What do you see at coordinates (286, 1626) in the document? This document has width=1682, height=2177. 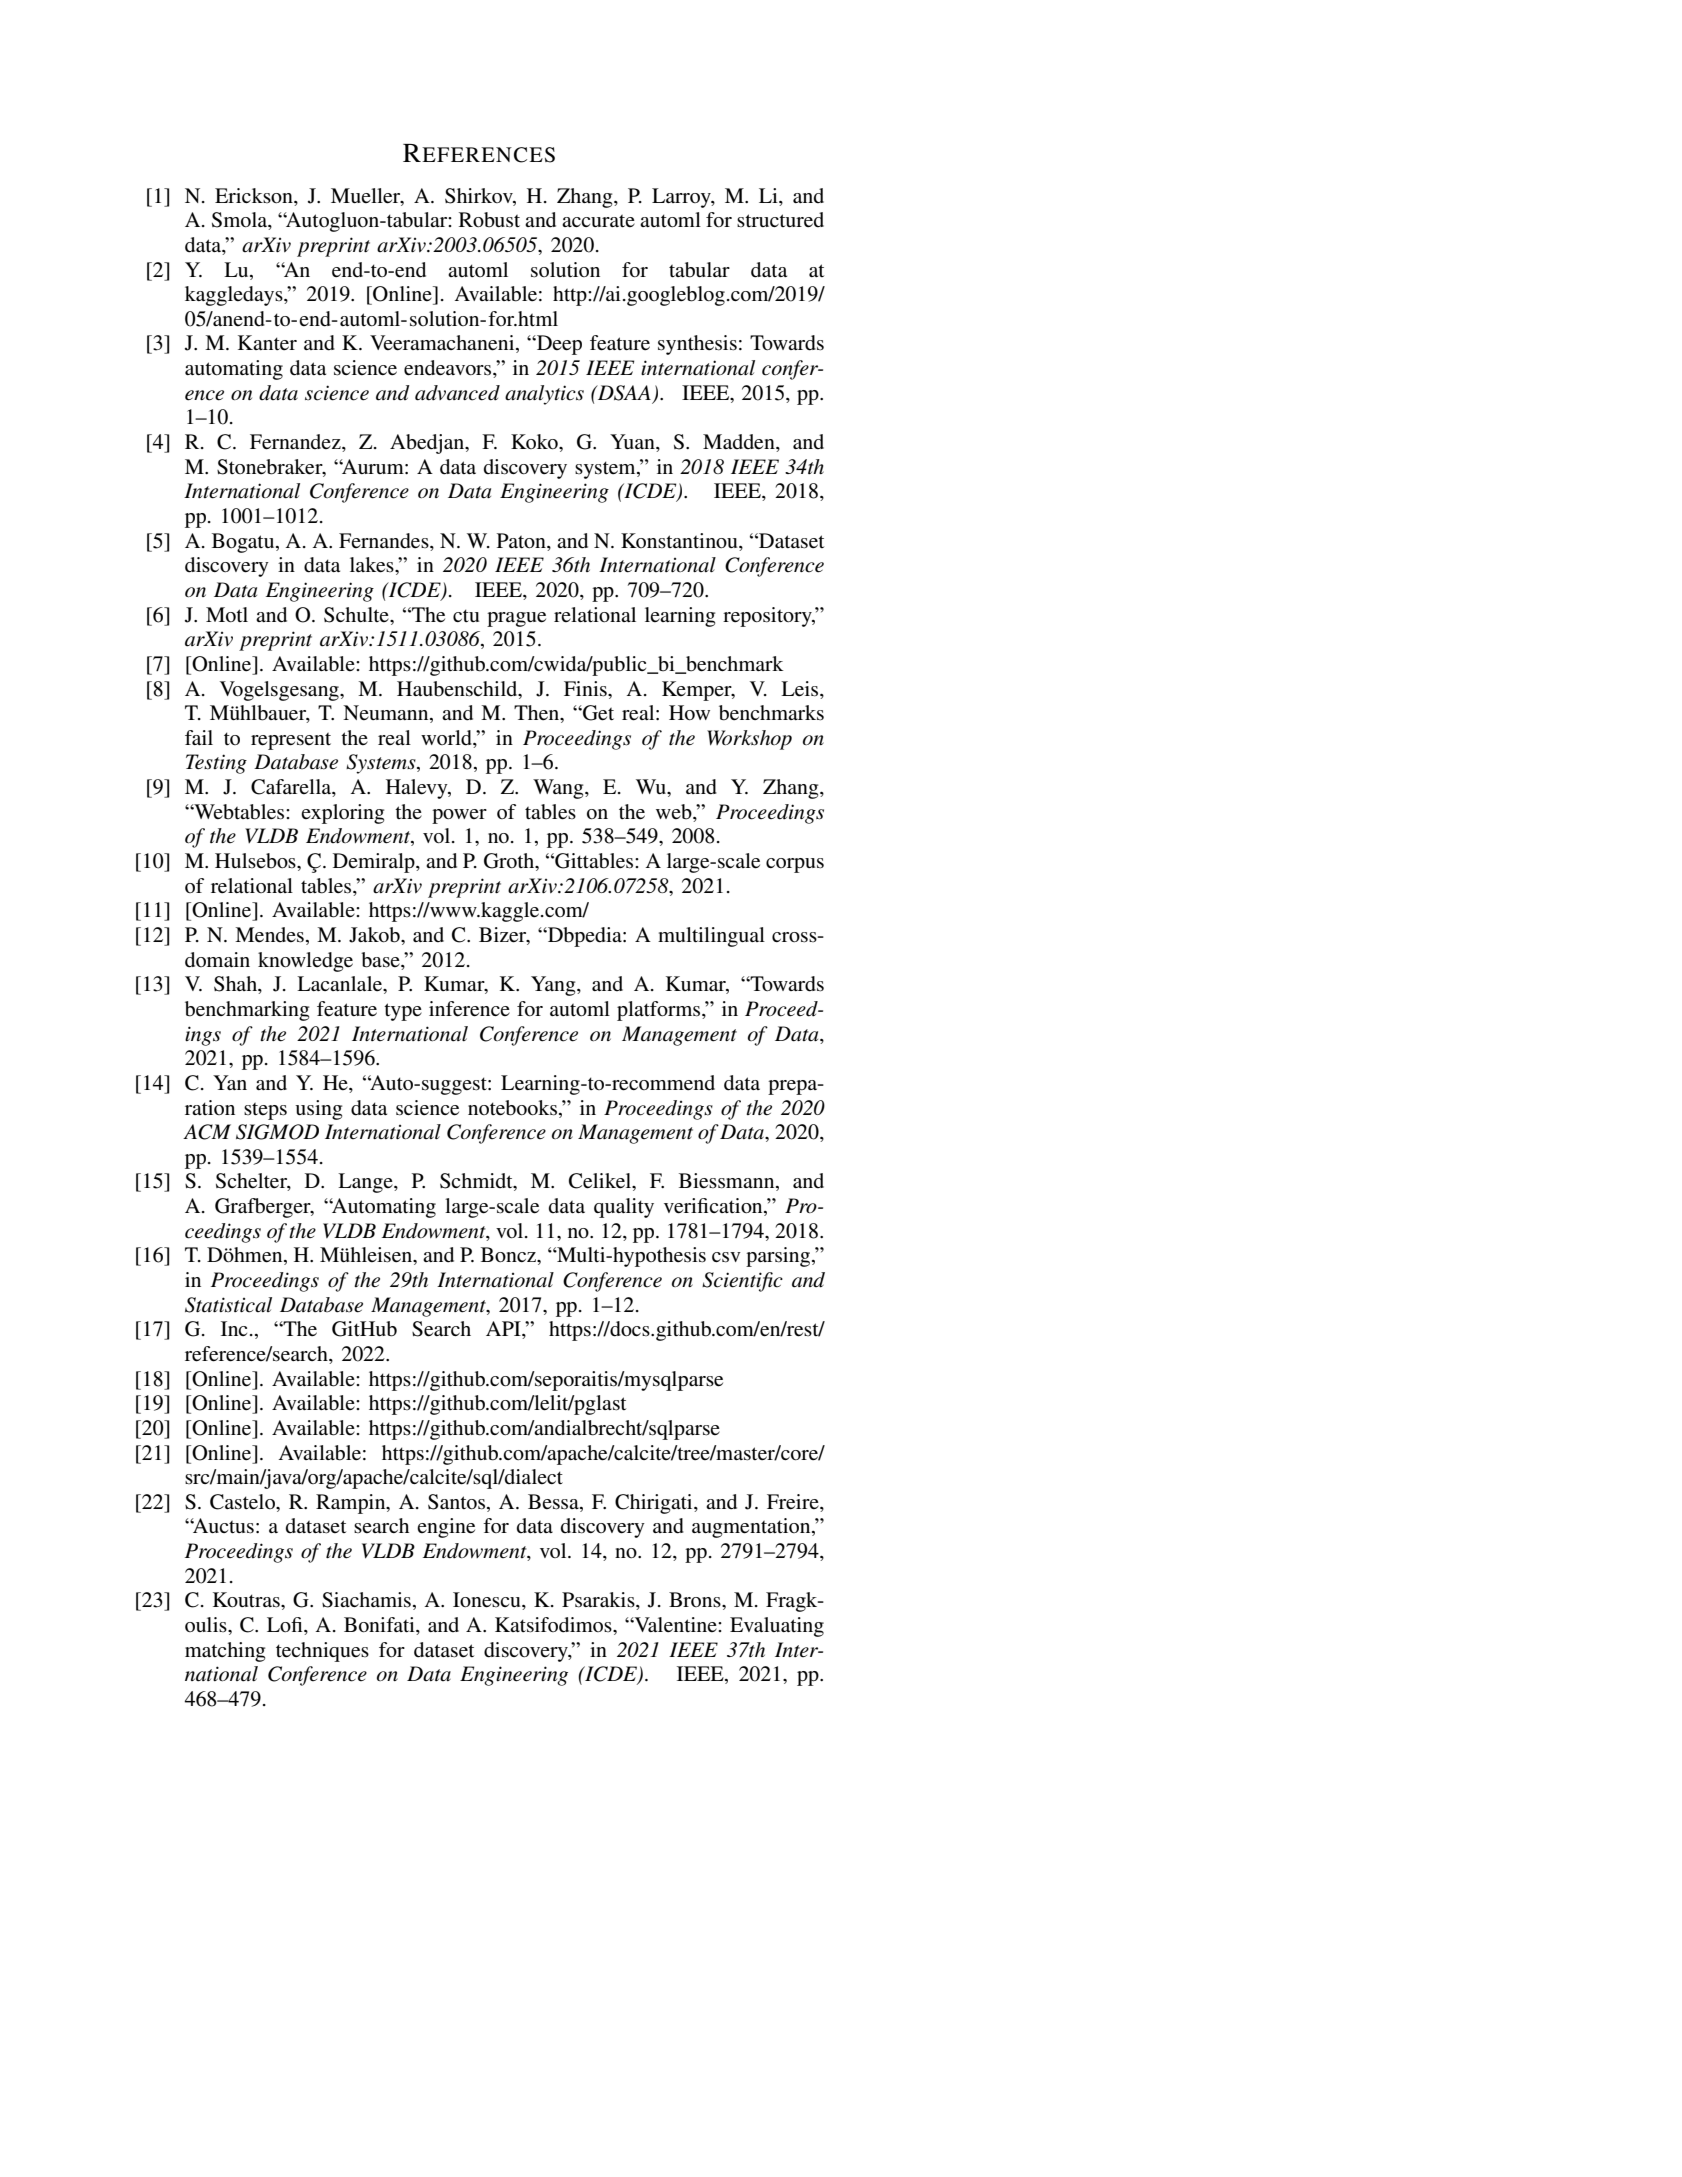 I see `Lofi` at bounding box center [286, 1626].
